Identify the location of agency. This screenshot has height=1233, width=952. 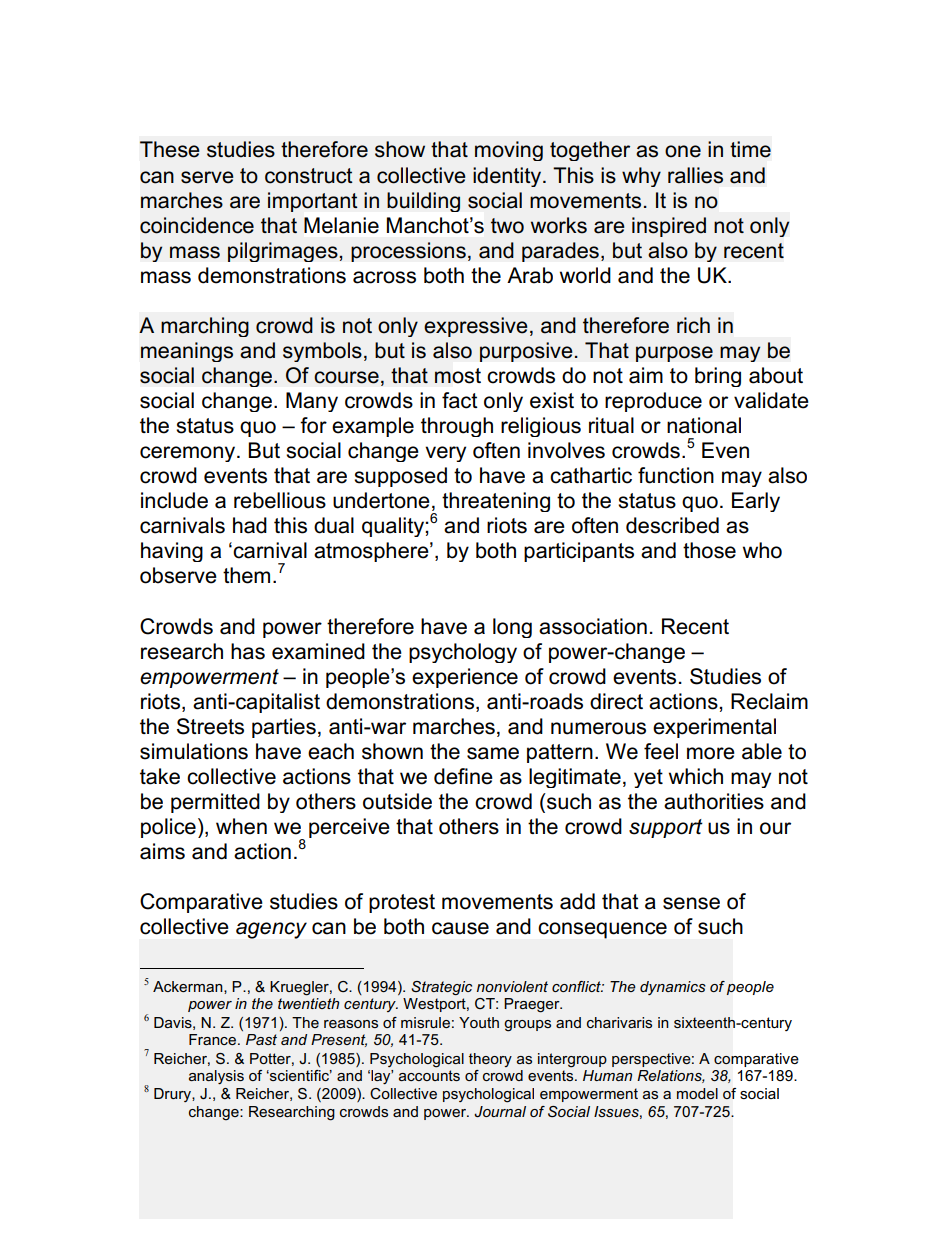
(271, 930).
